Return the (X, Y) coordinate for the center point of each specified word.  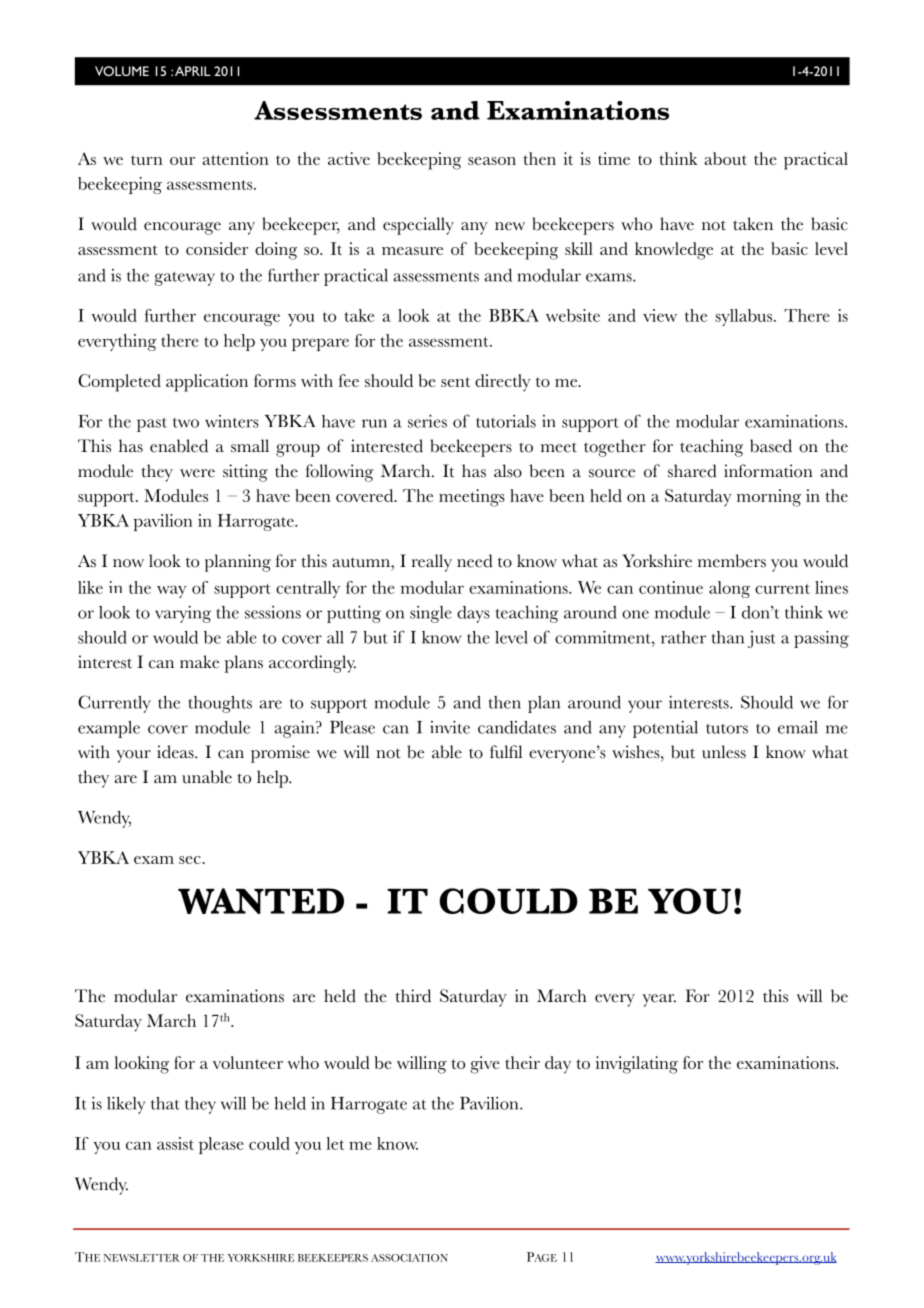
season (492, 161)
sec (191, 860)
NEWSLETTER (142, 1258)
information (768, 471)
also (508, 471)
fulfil (506, 752)
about (725, 158)
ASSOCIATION (409, 1258)
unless (724, 752)
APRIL (193, 71)
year (659, 1000)
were (197, 473)
